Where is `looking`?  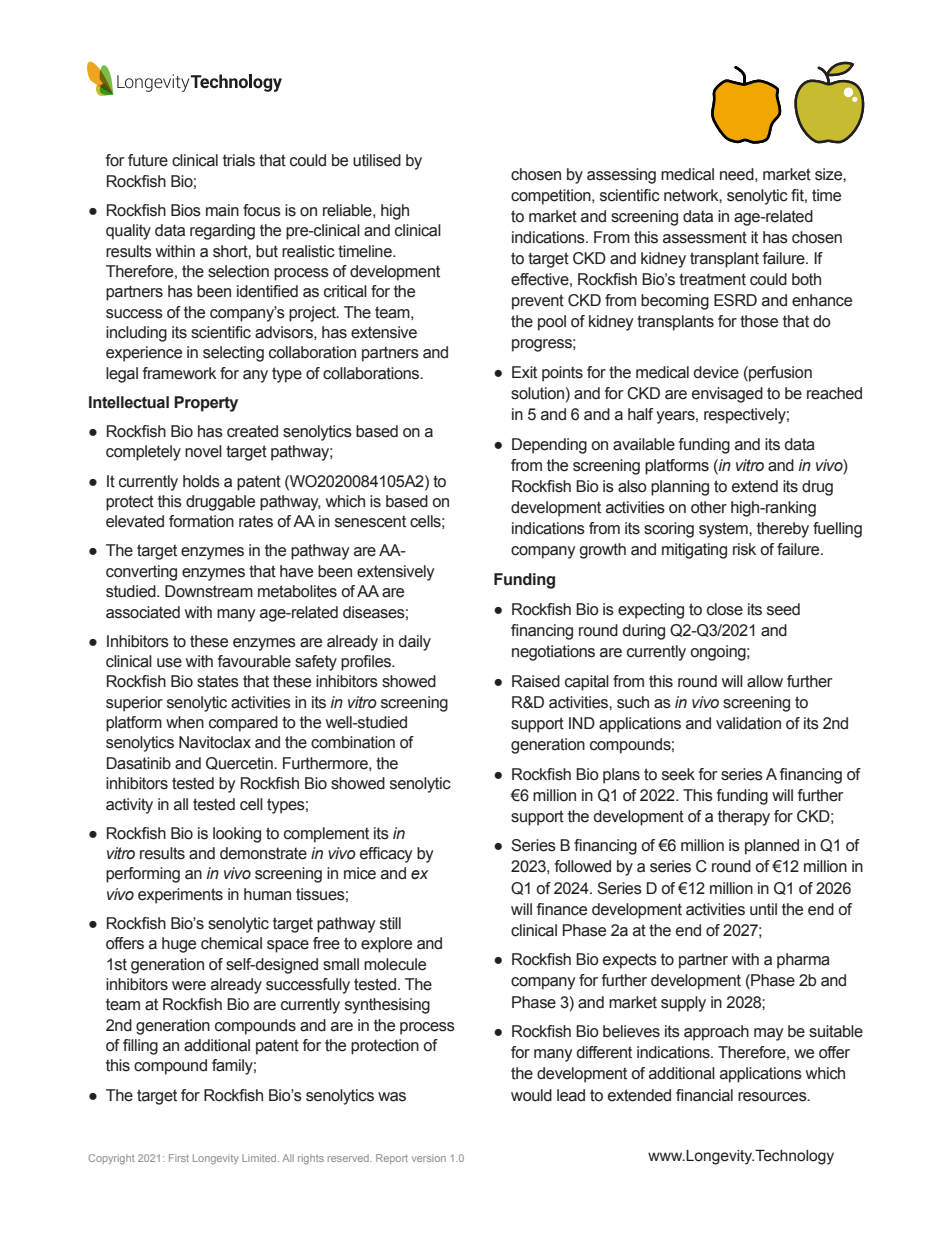 looking is located at coordinates (237, 835).
